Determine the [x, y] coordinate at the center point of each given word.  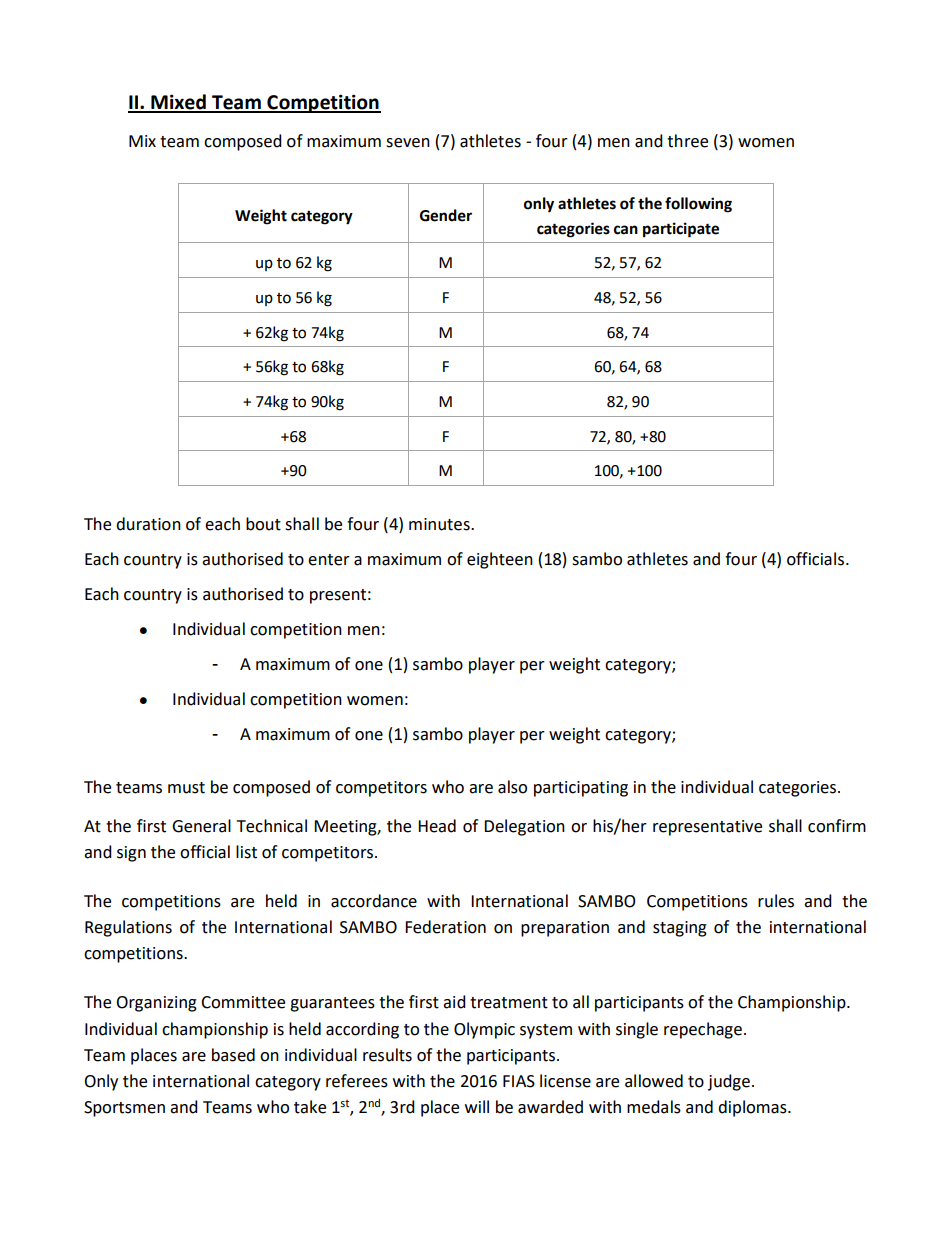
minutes [440, 524]
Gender [446, 215]
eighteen [500, 560]
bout [263, 524]
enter [329, 560]
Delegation [524, 827]
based [233, 1055]
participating [581, 789]
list [246, 852]
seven [408, 143]
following [698, 205]
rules [776, 901]
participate [681, 230]
